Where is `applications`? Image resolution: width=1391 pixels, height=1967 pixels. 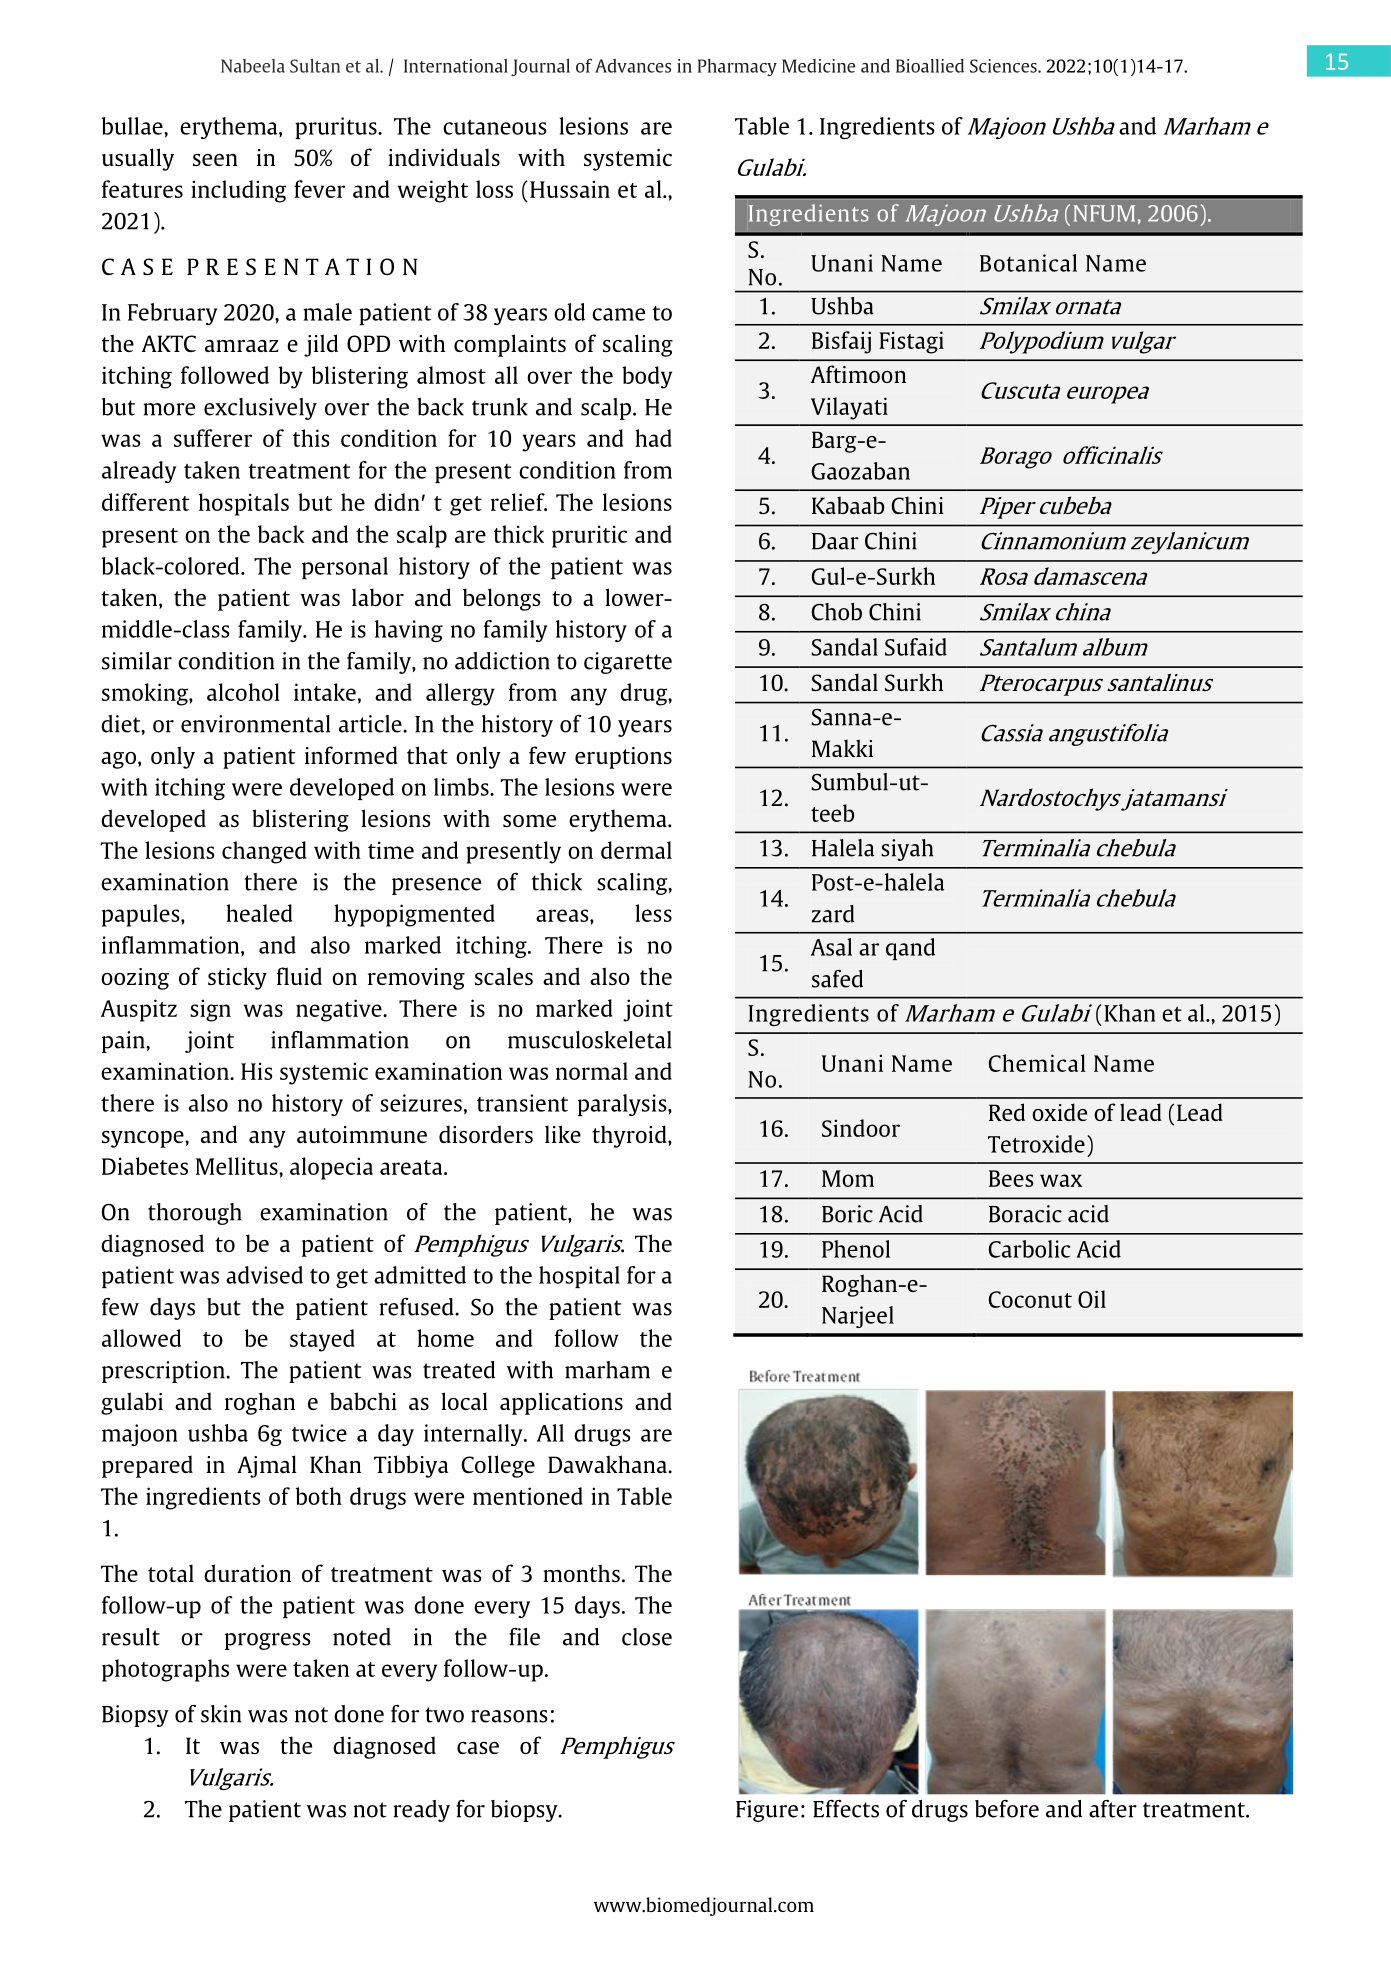 applications is located at coordinates (561, 1403).
